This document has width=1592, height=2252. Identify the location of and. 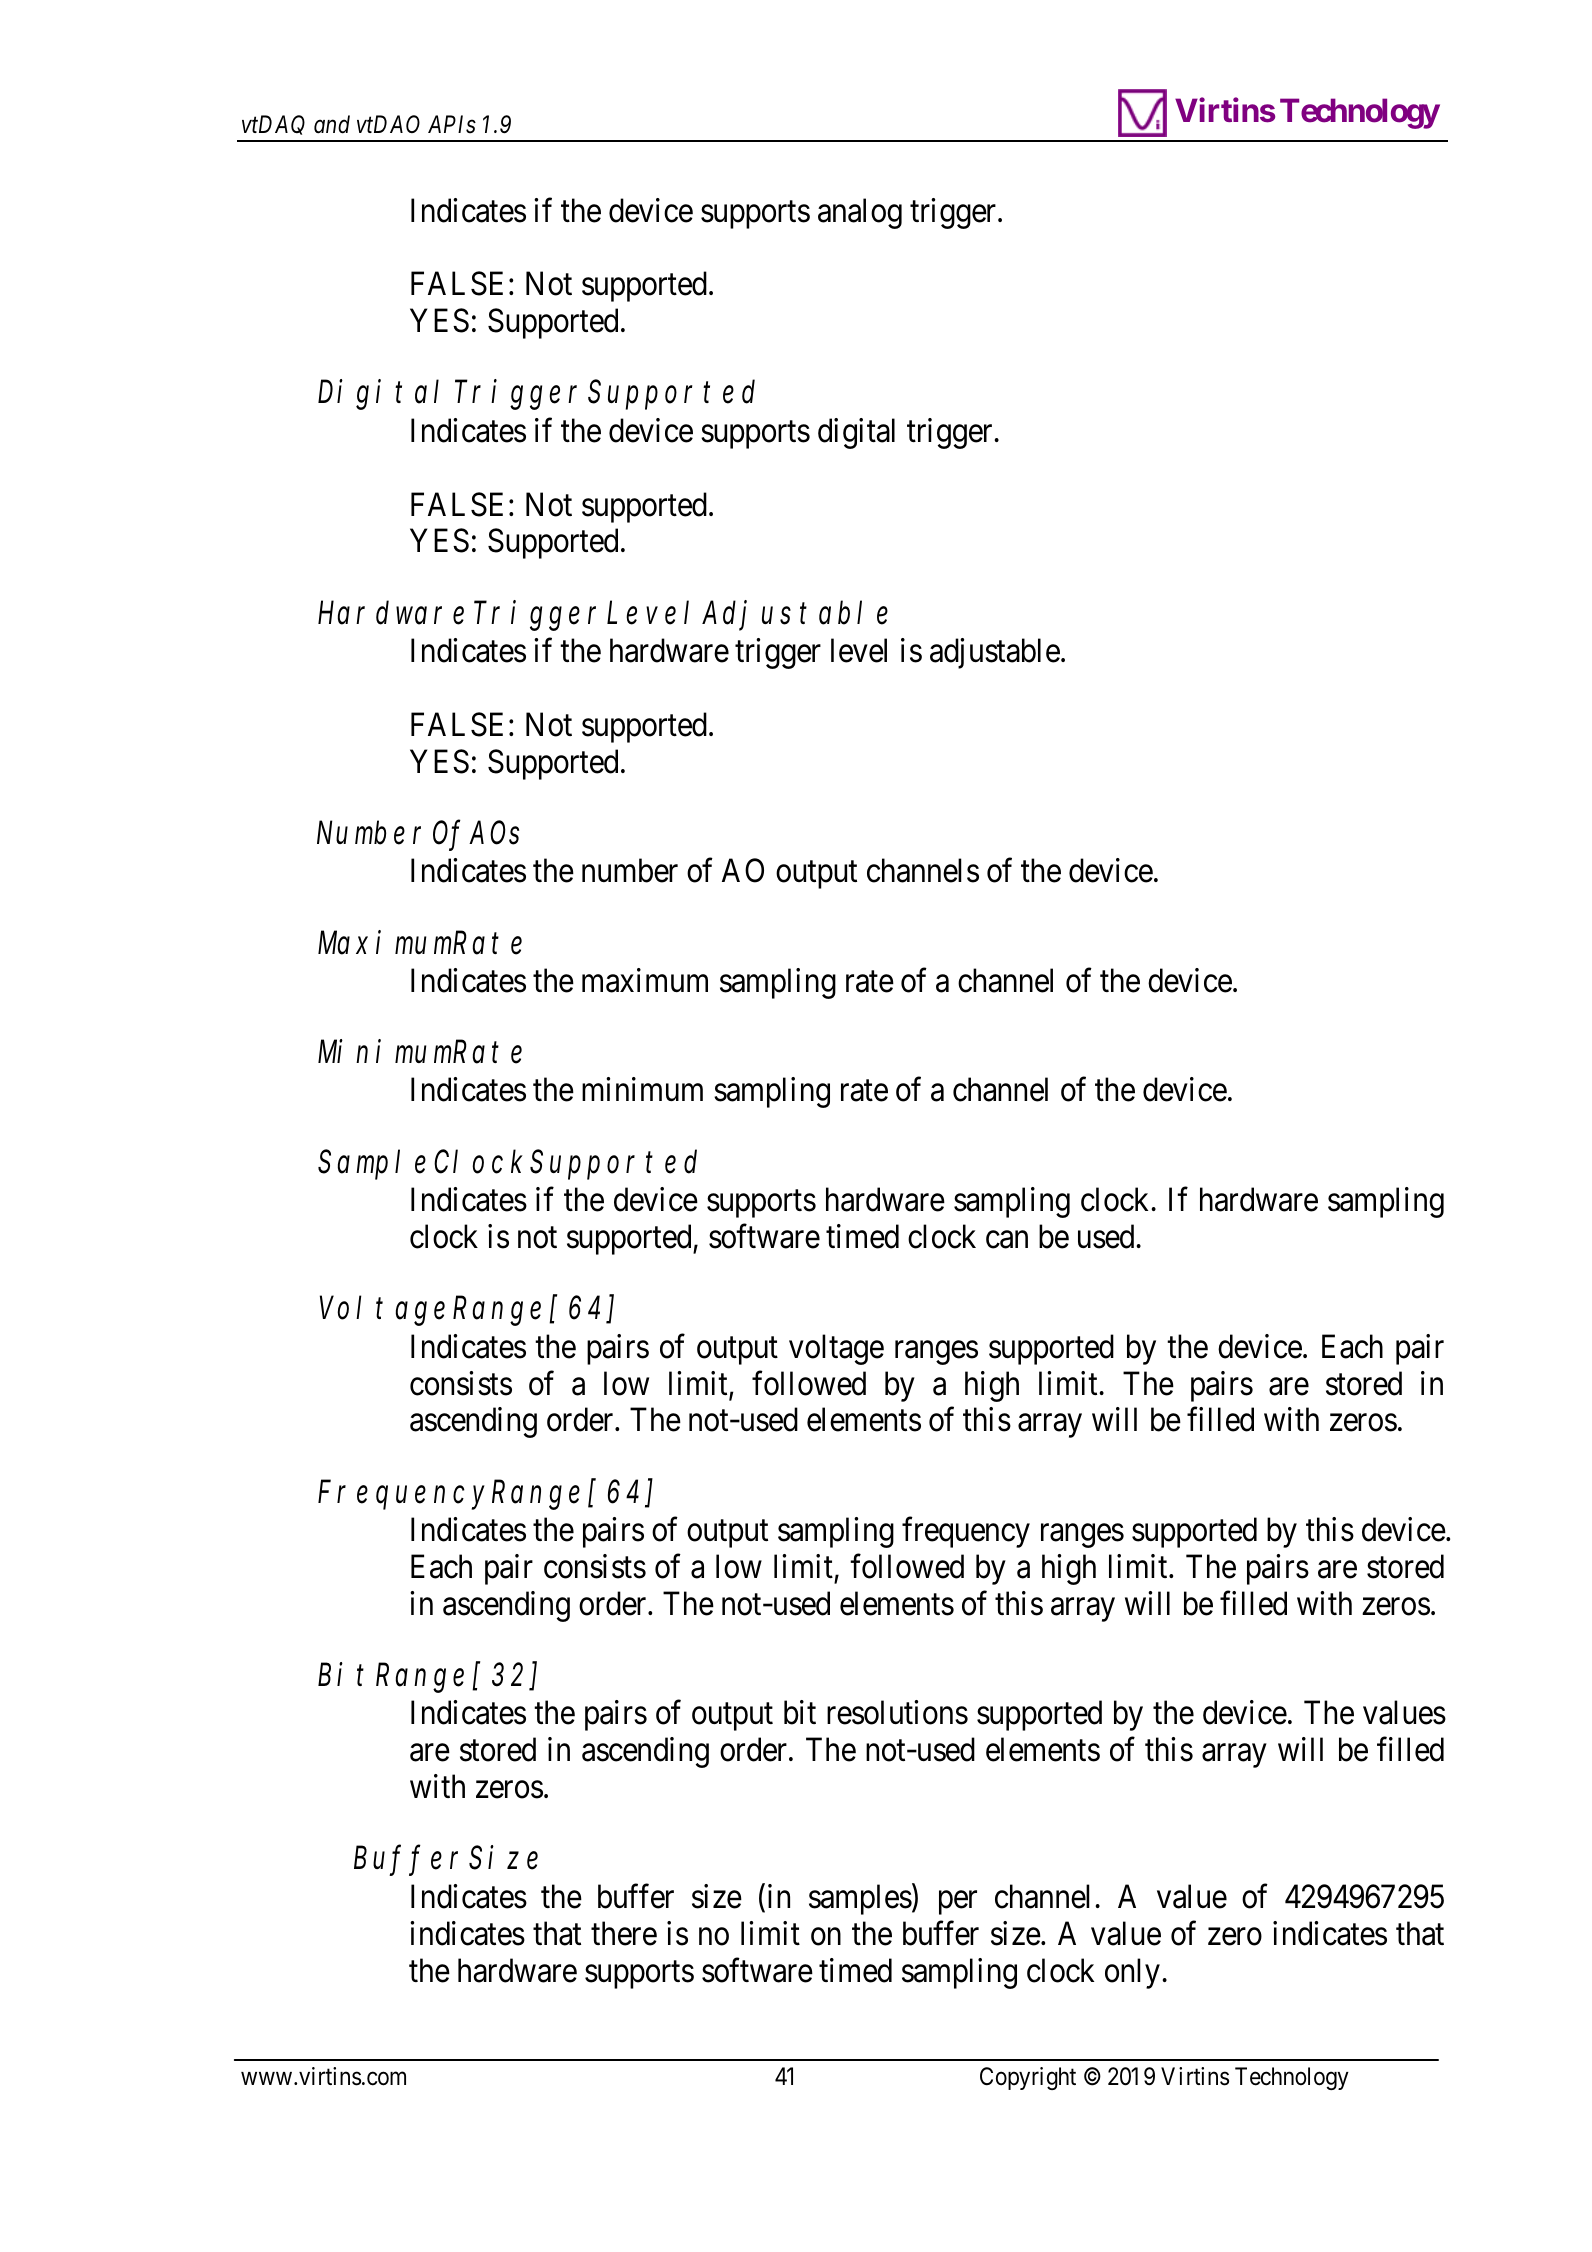
(332, 124).
